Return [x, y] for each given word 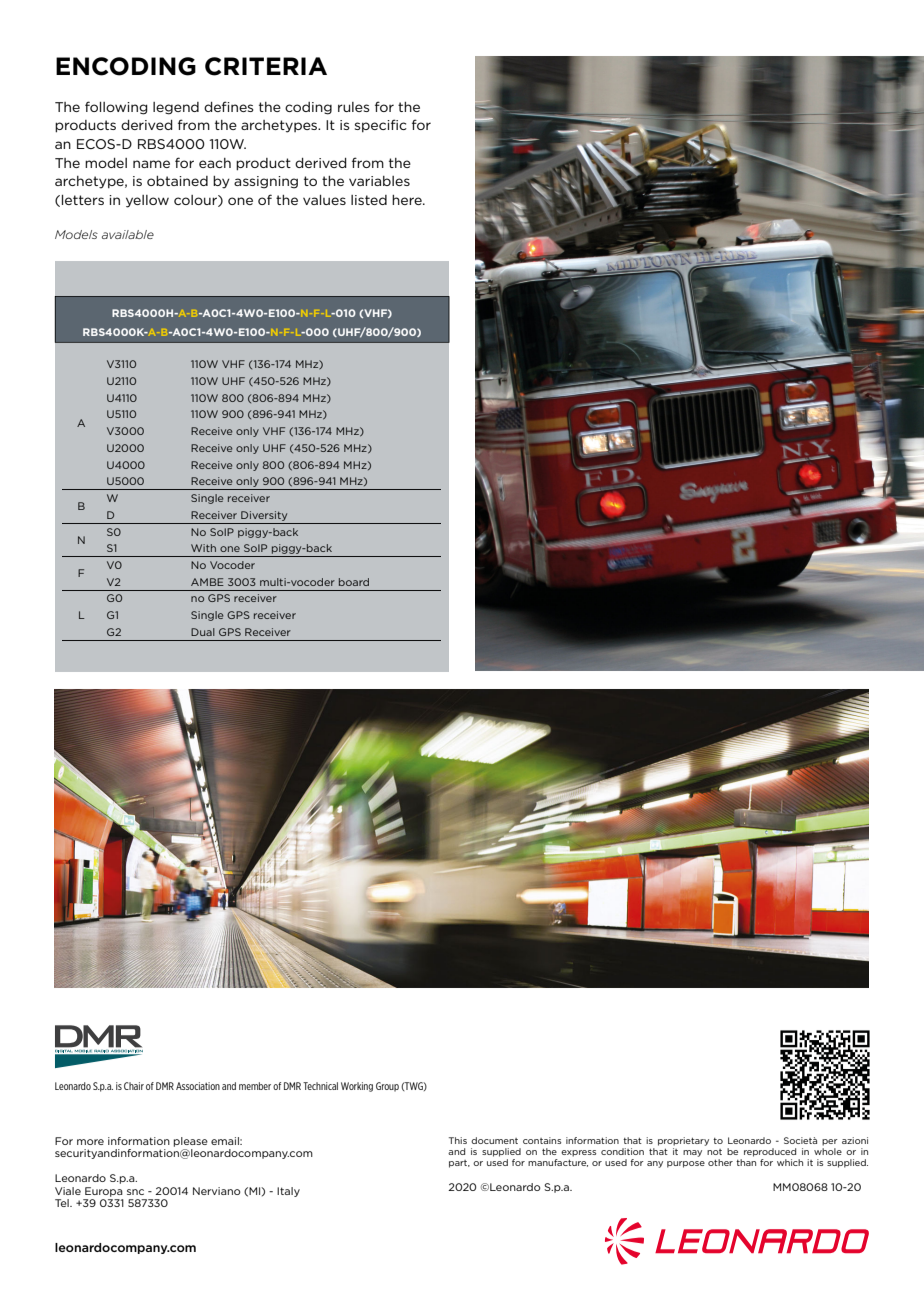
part [459, 1164]
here [408, 200]
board [354, 582]
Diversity [264, 516]
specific [381, 126]
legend [176, 108]
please [191, 1142]
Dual [203, 632]
